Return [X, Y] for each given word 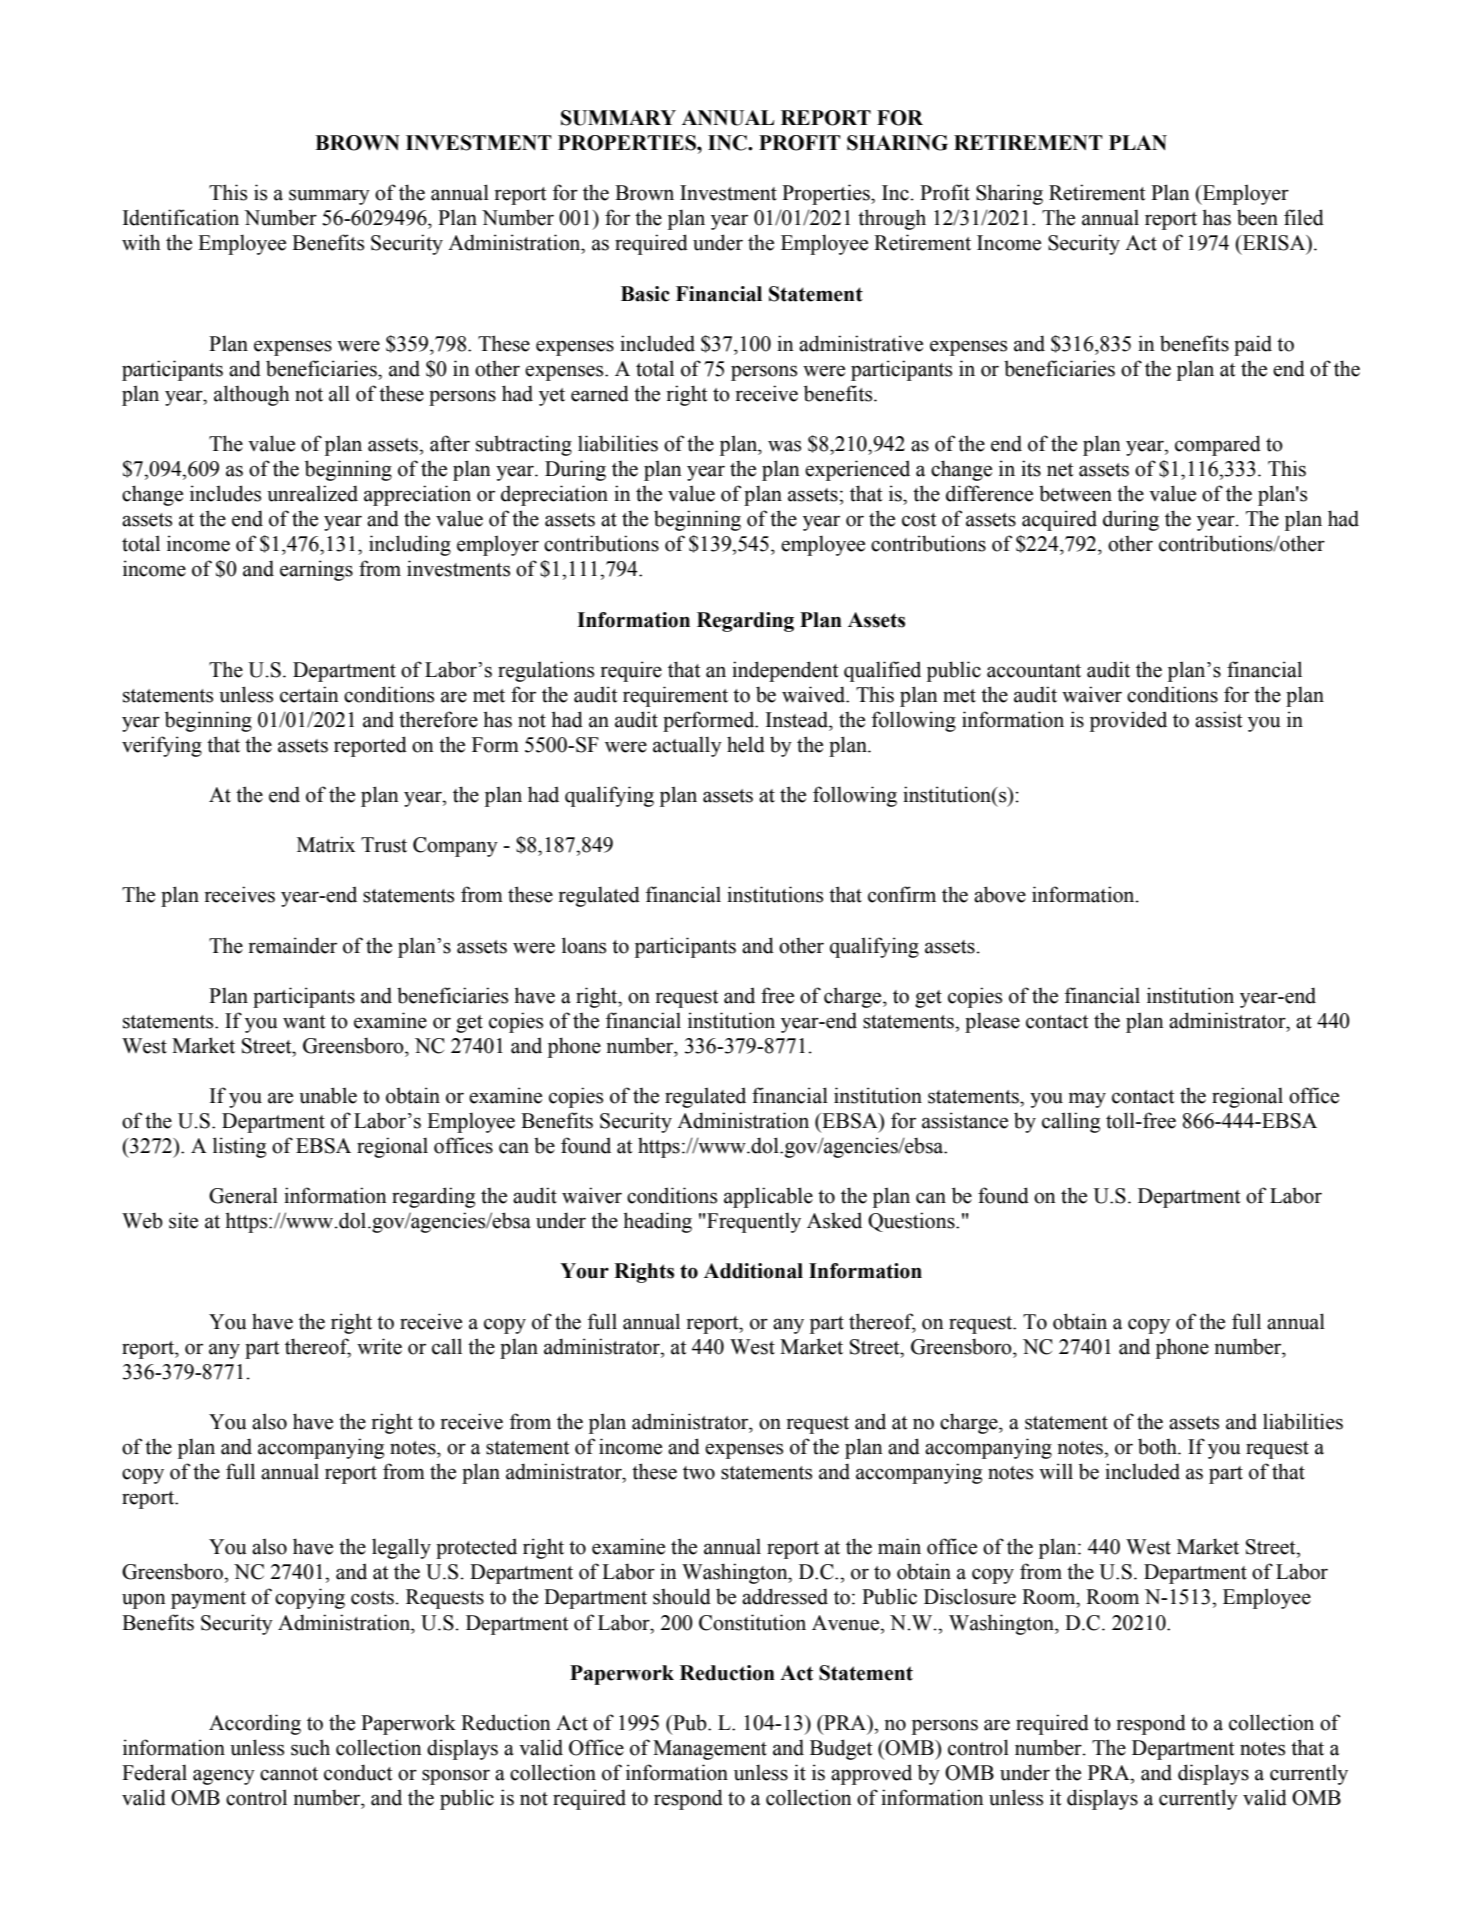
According [255, 1724]
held [746, 744]
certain [309, 694]
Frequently [753, 1222]
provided [1128, 721]
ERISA [1274, 244]
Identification [181, 217]
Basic [645, 294]
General [243, 1195]
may [1087, 1100]
